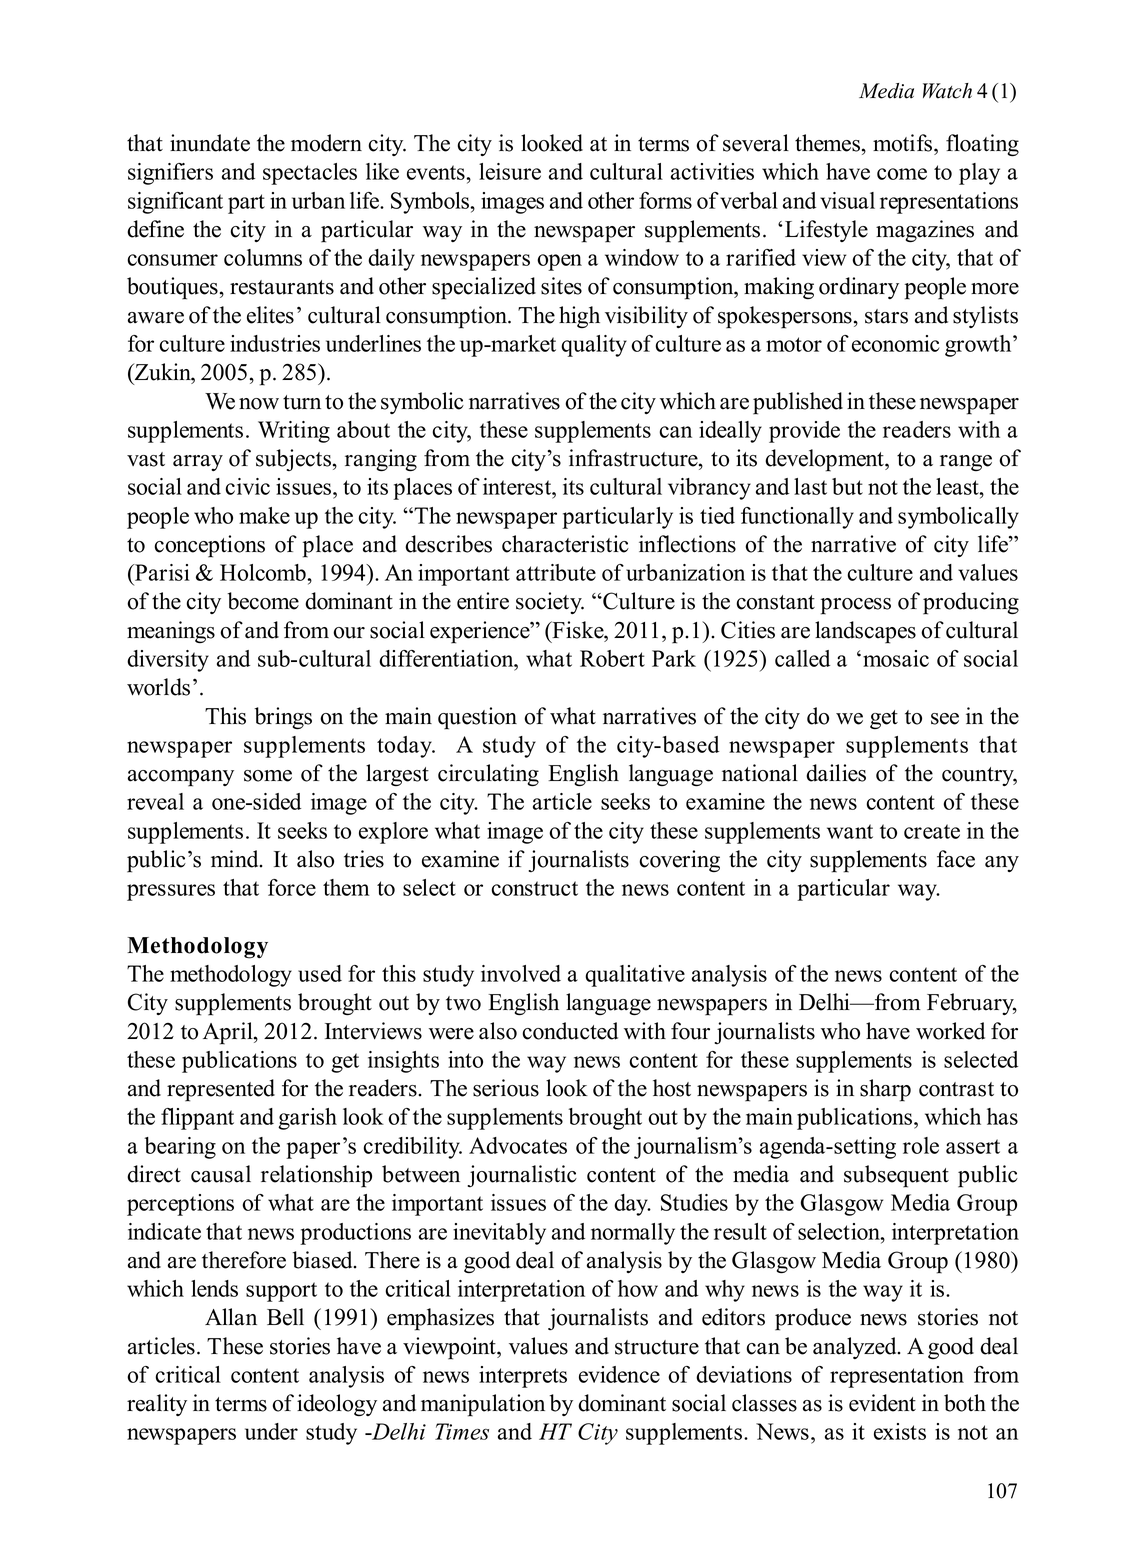 The width and height of the screenshot is (1132, 1566). I want to click on circulating, so click(488, 775).
